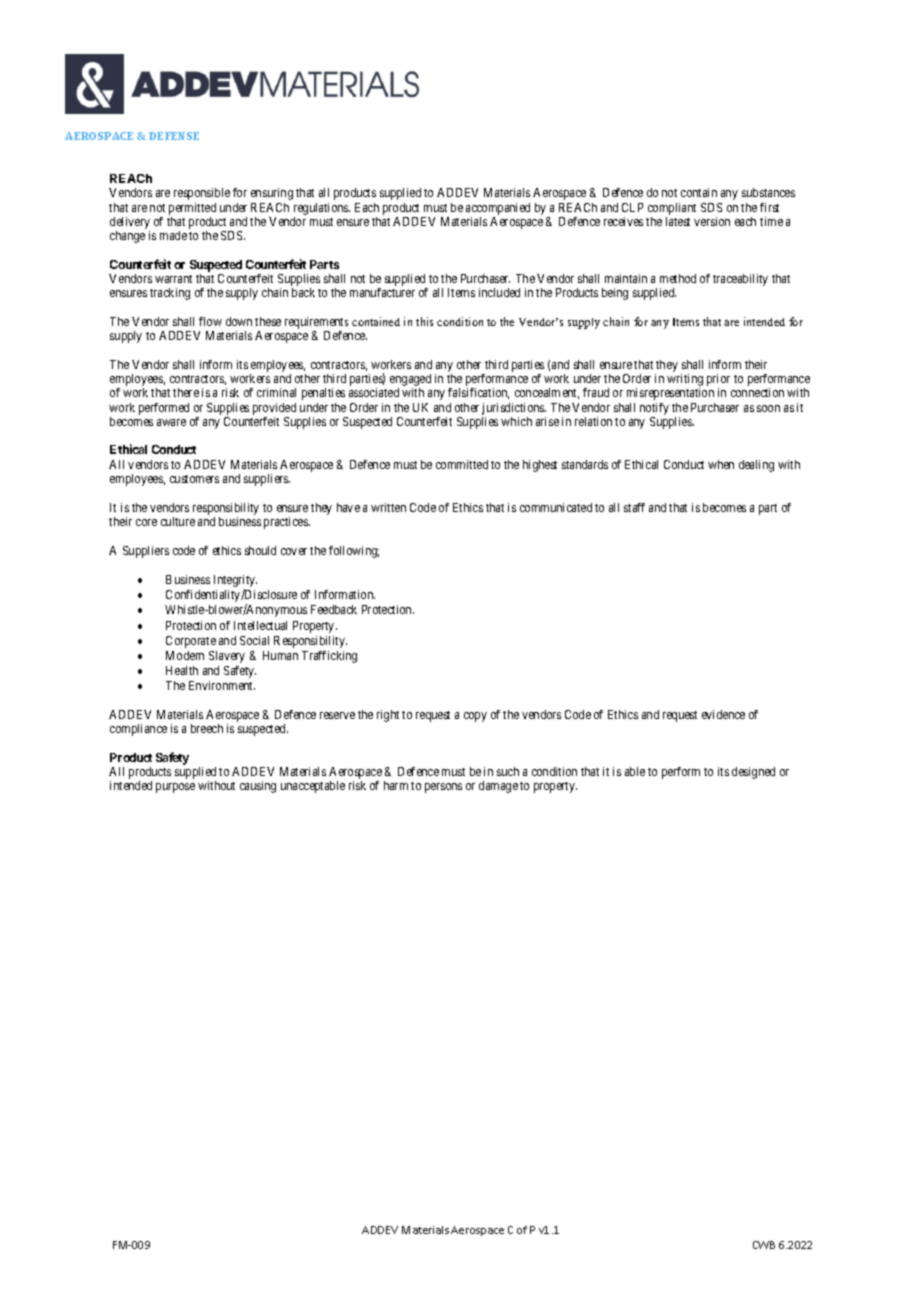  What do you see at coordinates (410, 381) in the image?
I see `engaged` at bounding box center [410, 381].
